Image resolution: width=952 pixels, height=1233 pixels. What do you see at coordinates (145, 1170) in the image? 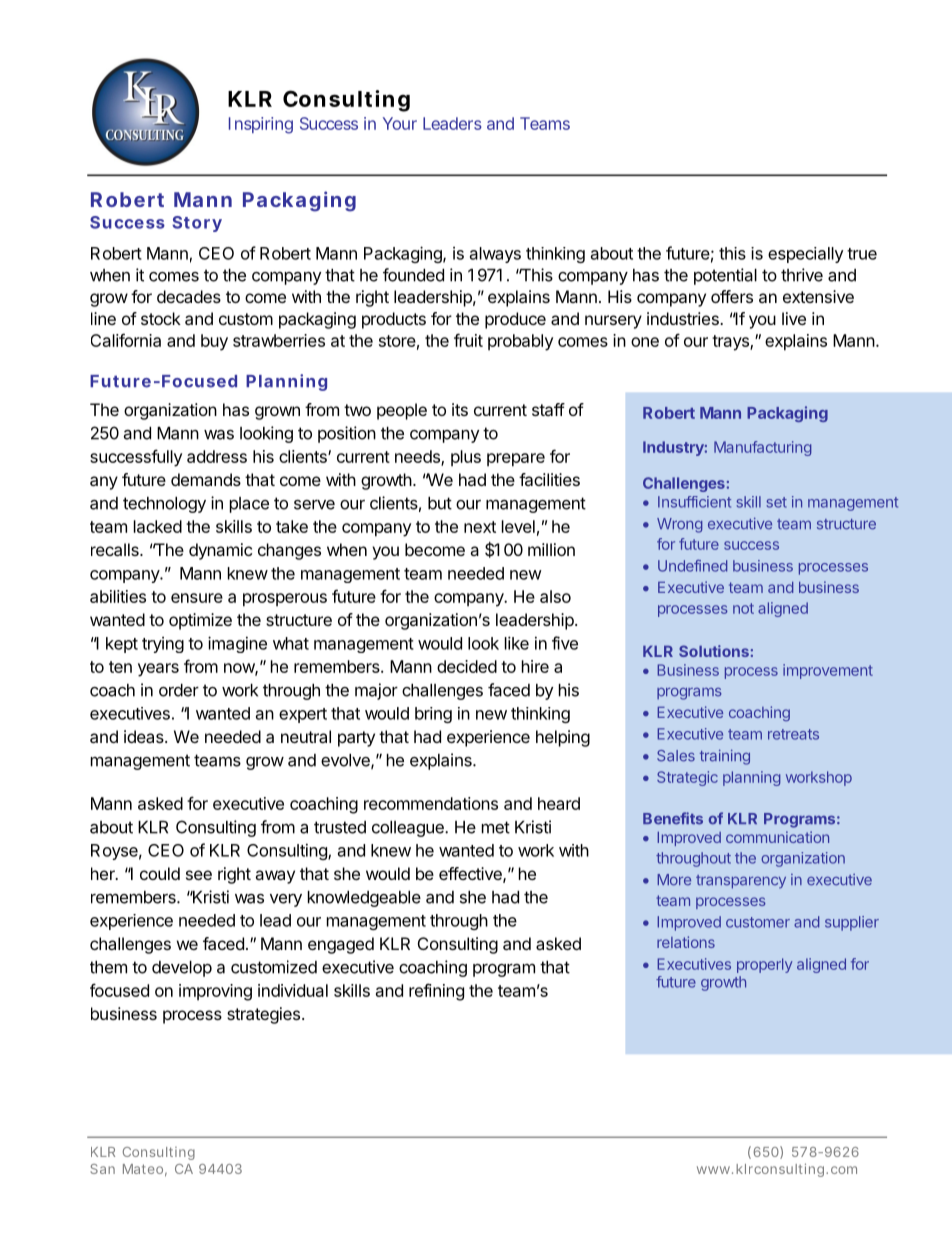
I see `Mateo` at bounding box center [145, 1170].
